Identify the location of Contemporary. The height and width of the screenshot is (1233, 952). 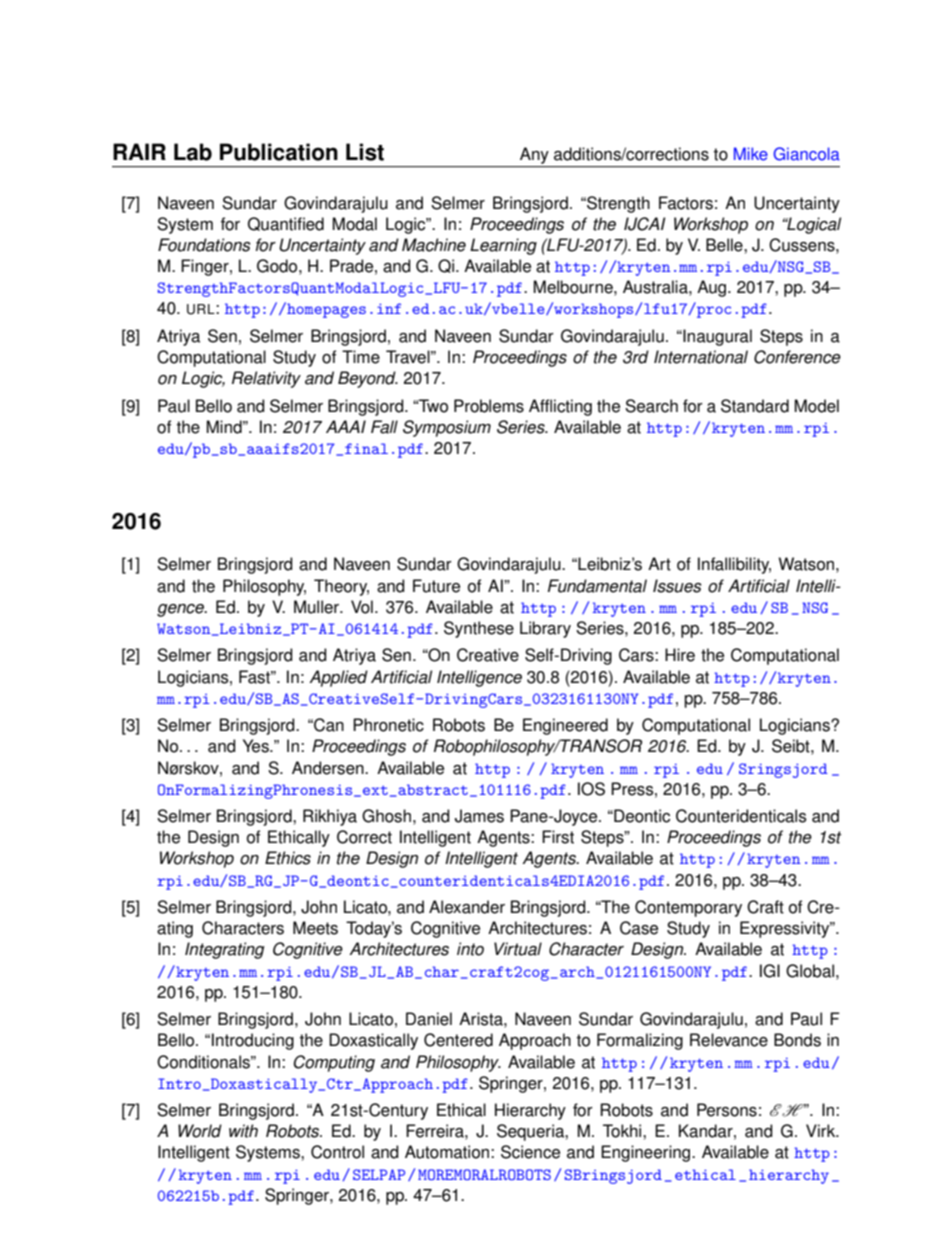
(688, 908).
